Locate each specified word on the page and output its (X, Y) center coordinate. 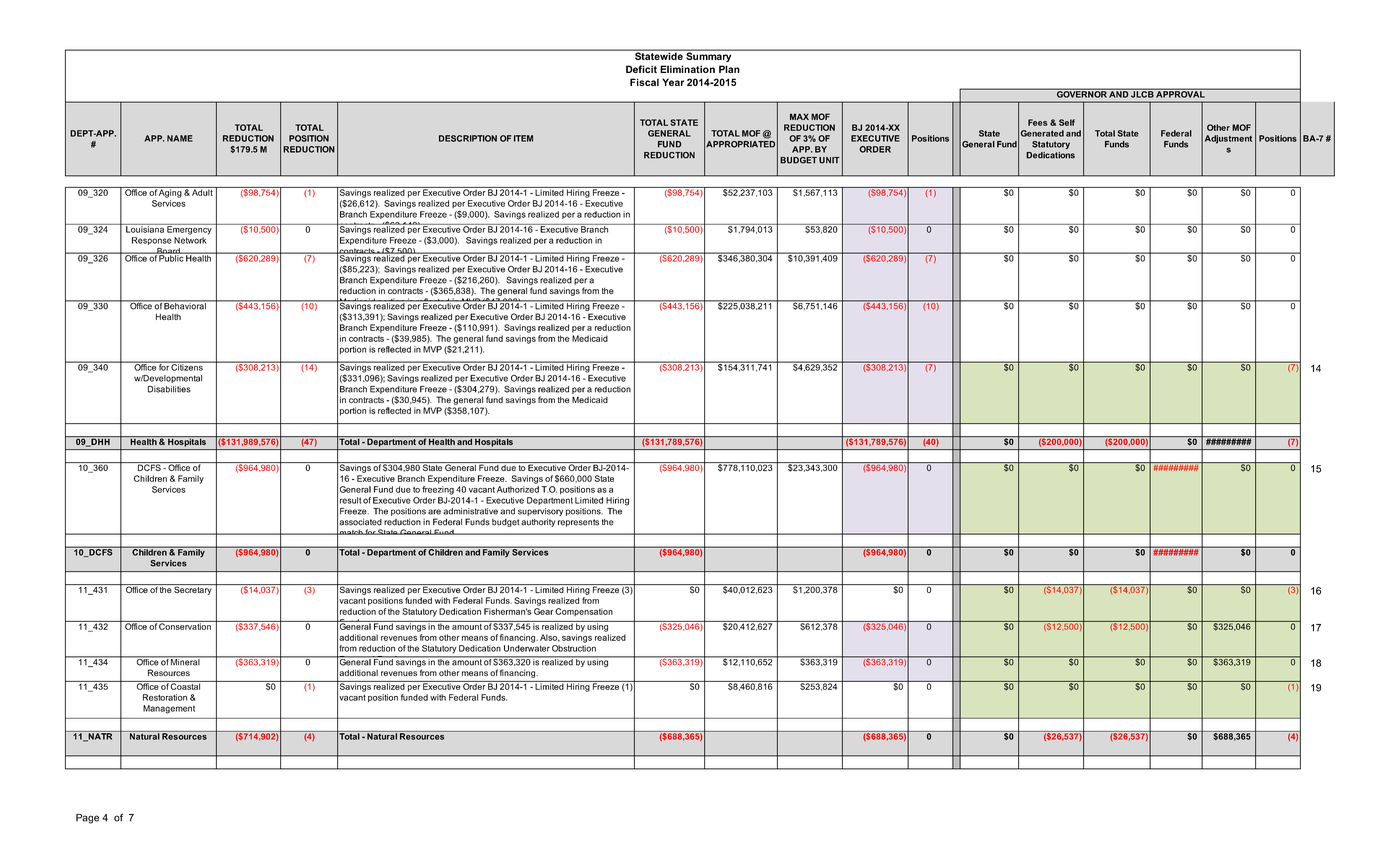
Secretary (193, 589)
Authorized (518, 489)
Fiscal (644, 82)
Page (87, 819)
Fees (1038, 122)
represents (578, 523)
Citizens (187, 366)
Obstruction (574, 648)
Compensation (584, 612)
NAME (180, 138)
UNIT (829, 160)
